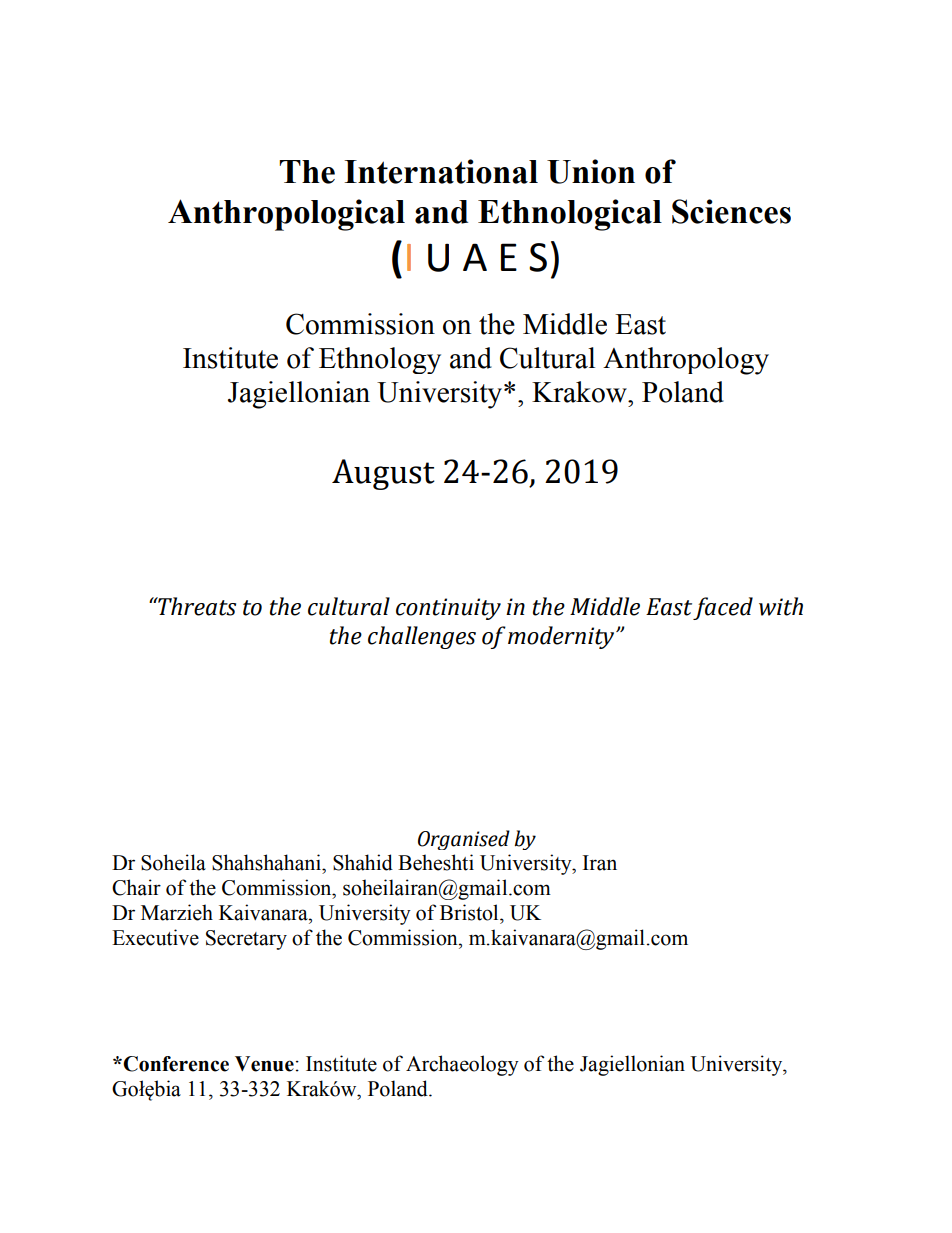 The width and height of the page is (952, 1233). What do you see at coordinates (383, 474) in the page?
I see `August` at bounding box center [383, 474].
